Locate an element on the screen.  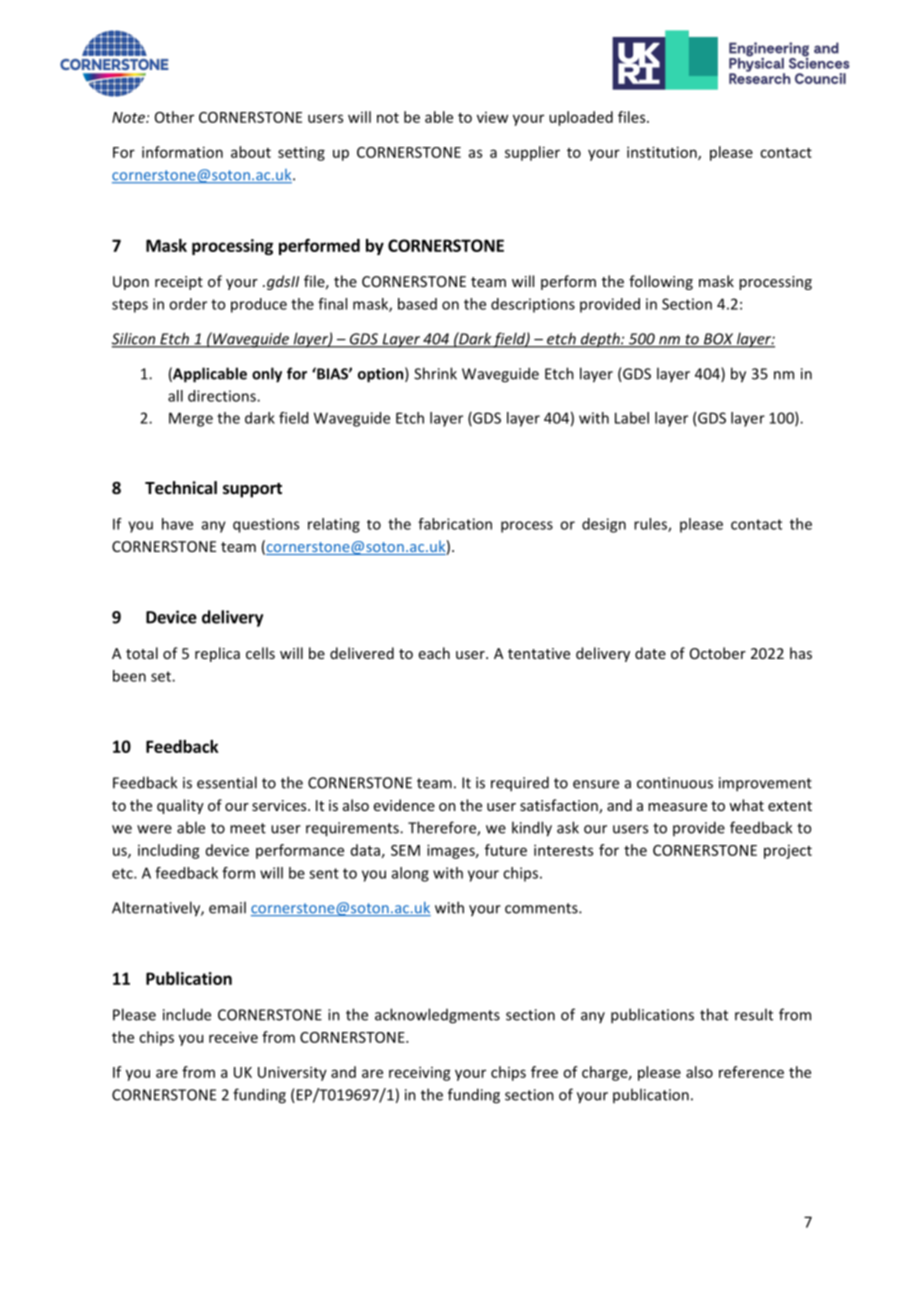
about is located at coordinates (251, 152).
